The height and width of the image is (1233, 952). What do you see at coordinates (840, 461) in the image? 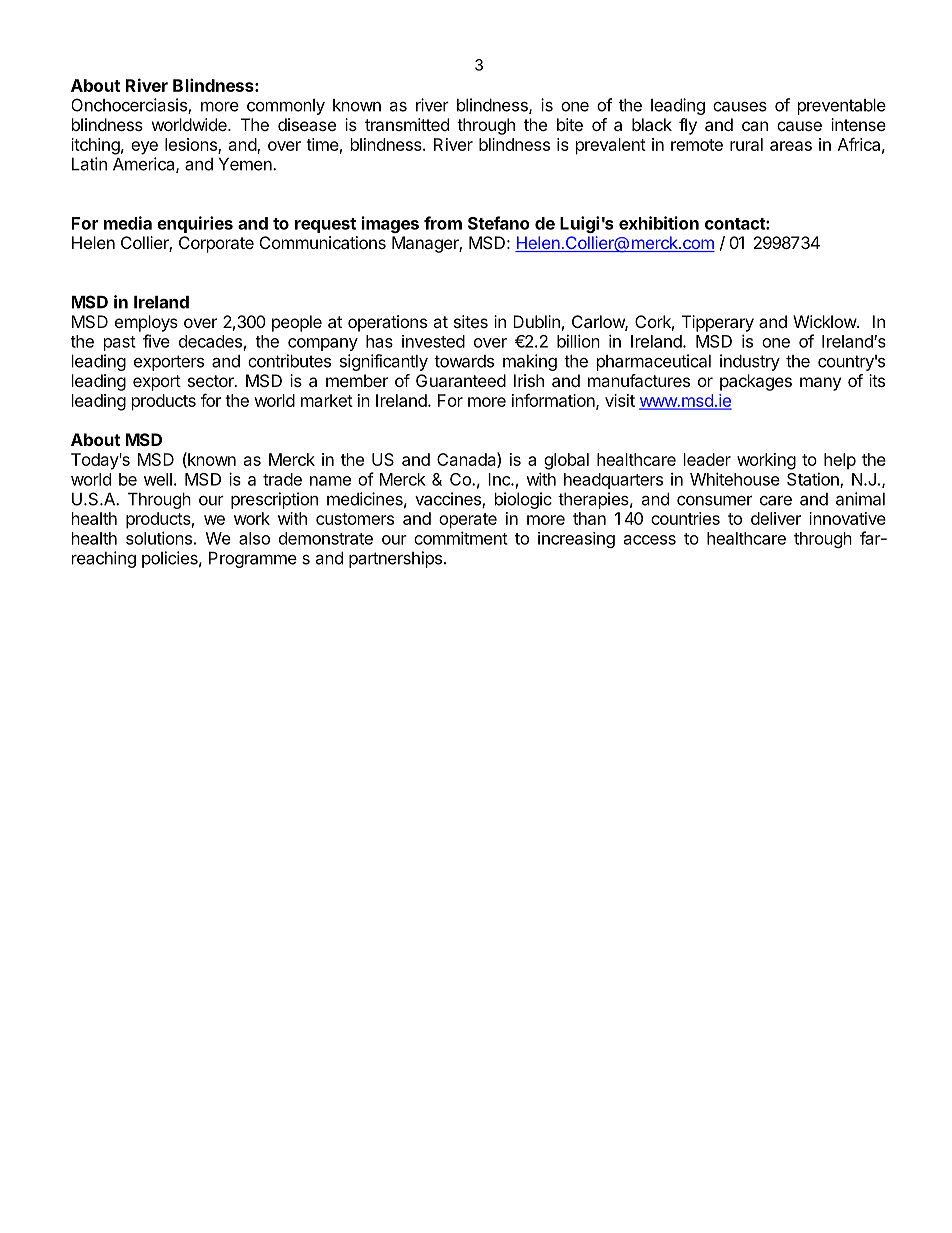
I see `help` at bounding box center [840, 461].
